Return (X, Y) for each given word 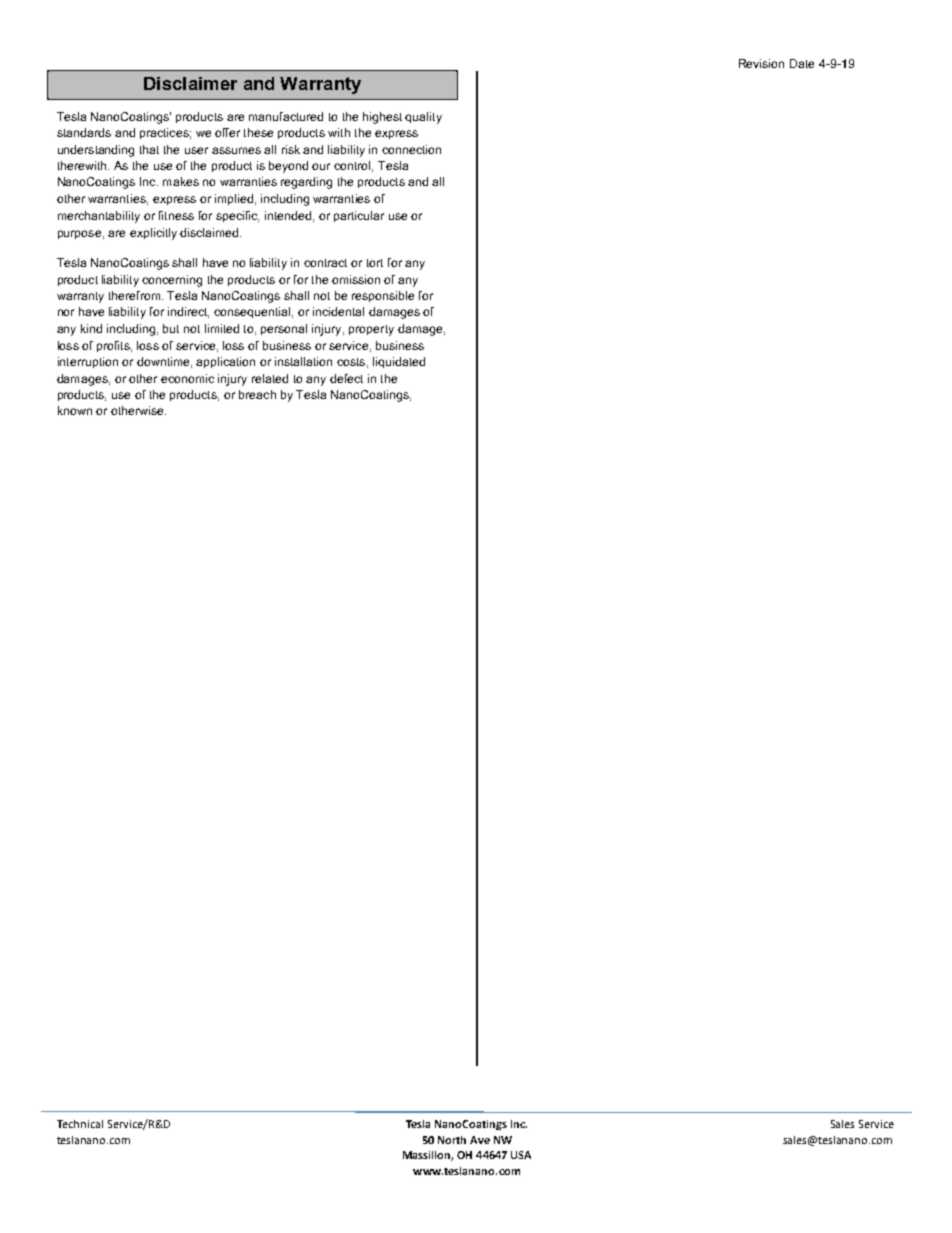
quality (423, 118)
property (371, 330)
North (452, 1140)
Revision (761, 63)
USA (521, 1155)
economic (187, 378)
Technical (80, 1124)
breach (257, 394)
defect (346, 378)
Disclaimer (190, 83)
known (75, 410)
